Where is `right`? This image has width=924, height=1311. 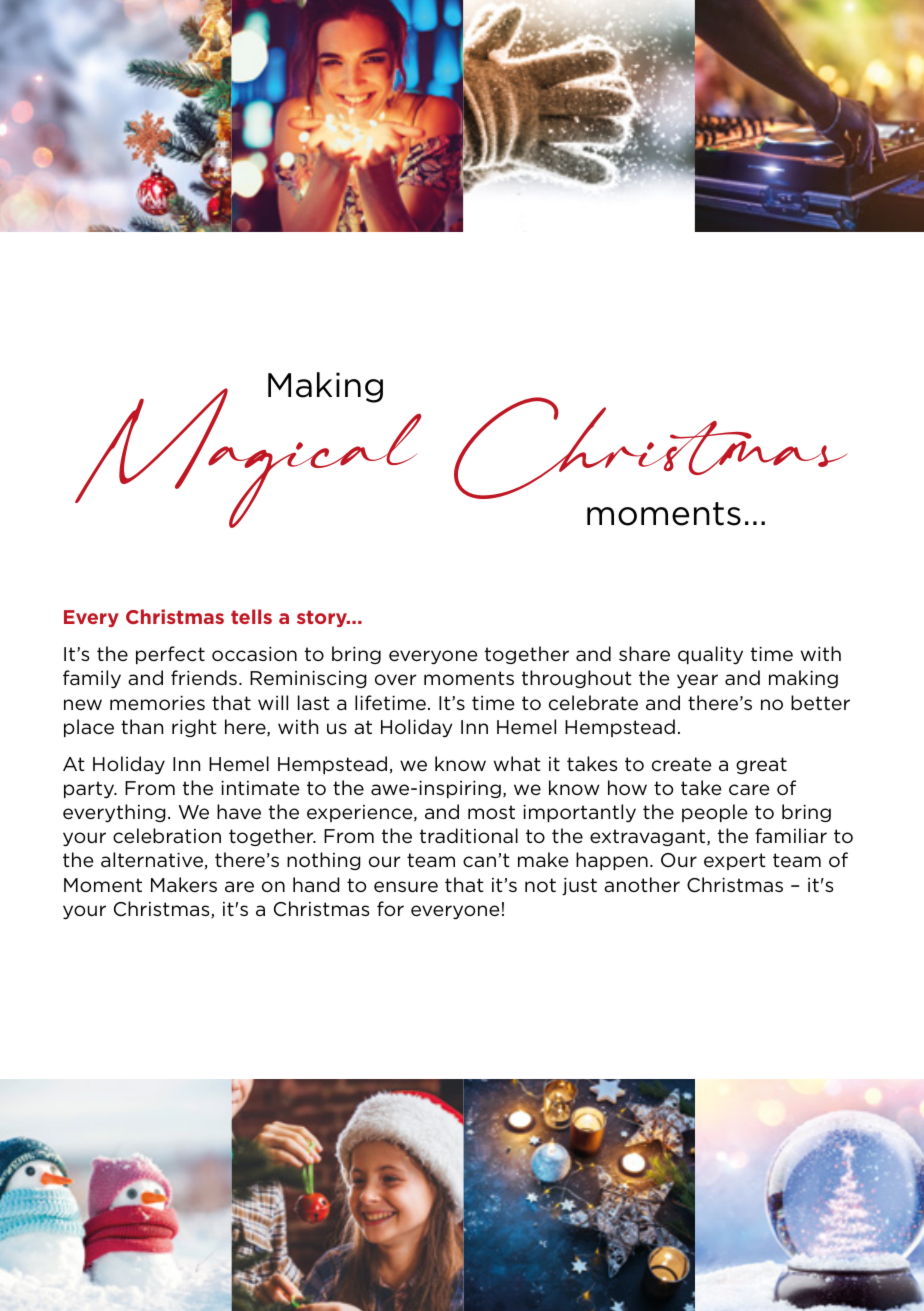 right is located at coordinates (194, 728).
